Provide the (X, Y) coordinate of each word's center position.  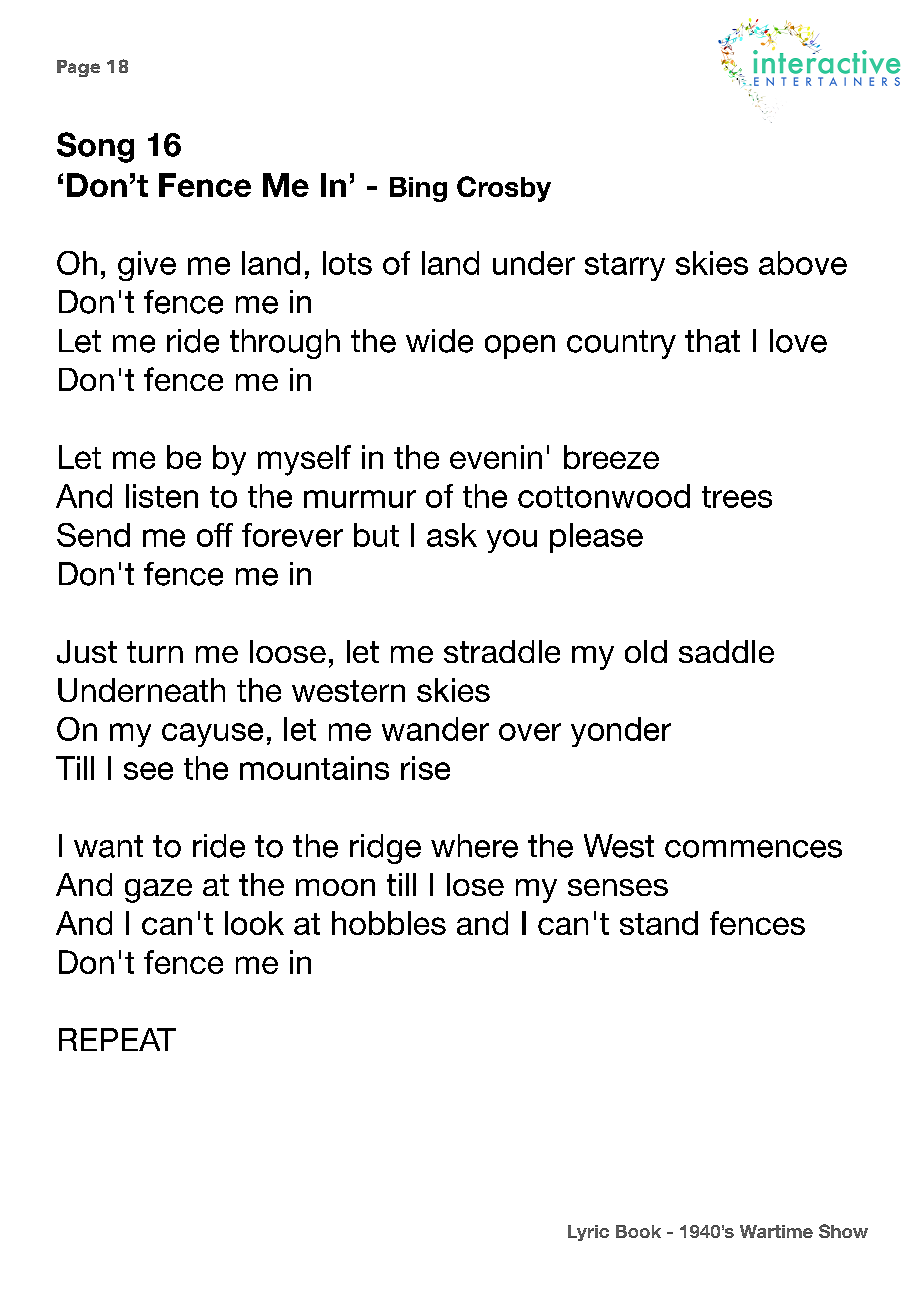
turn (155, 652)
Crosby (504, 189)
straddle (502, 651)
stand (659, 923)
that (712, 341)
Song (95, 147)
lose (475, 884)
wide (439, 341)
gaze (158, 891)
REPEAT (117, 1039)
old (646, 651)
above (803, 263)
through (285, 344)
